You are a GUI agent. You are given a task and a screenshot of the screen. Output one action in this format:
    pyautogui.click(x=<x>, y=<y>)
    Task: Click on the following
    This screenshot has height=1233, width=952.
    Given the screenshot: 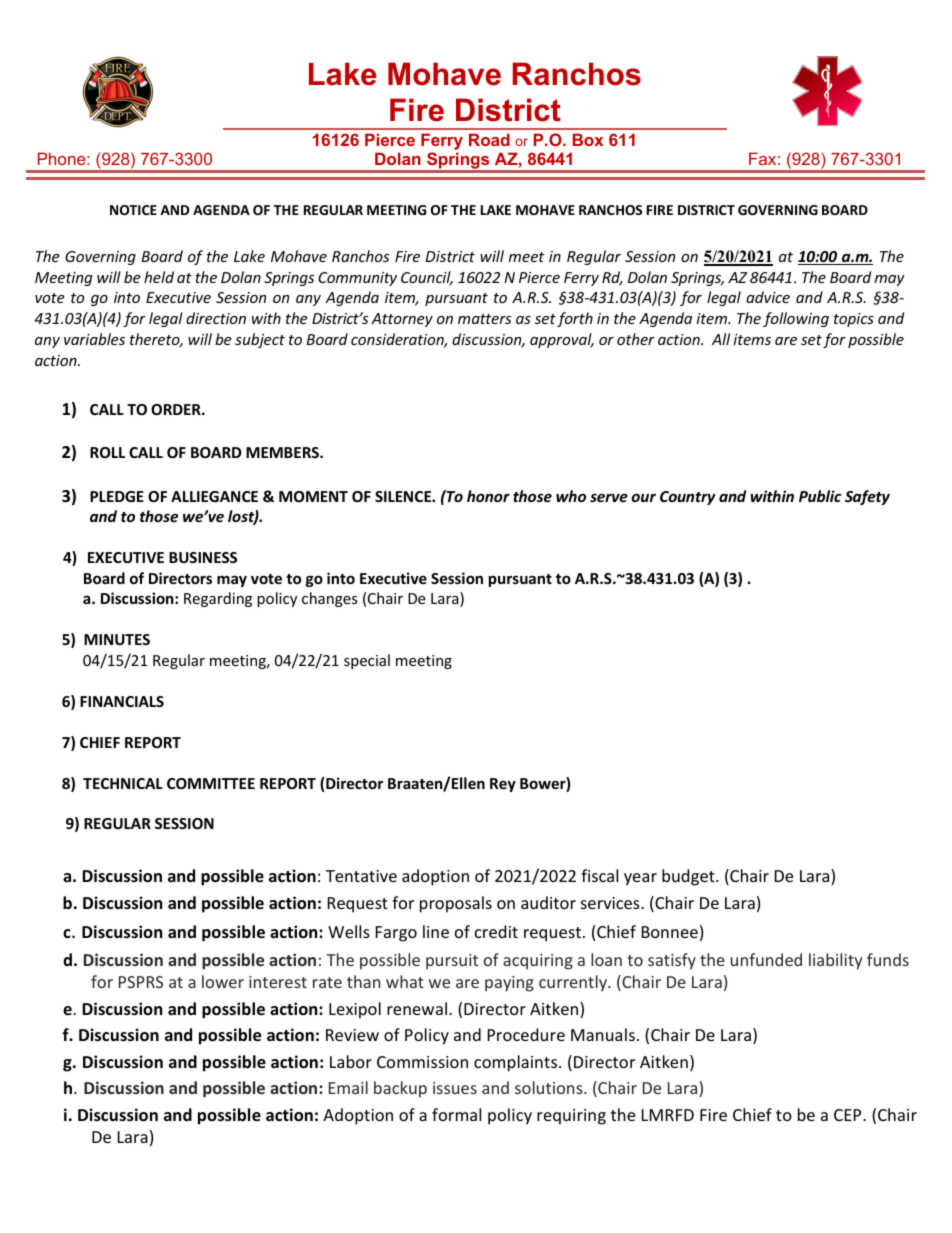 What is the action you would take?
    pyautogui.click(x=796, y=319)
